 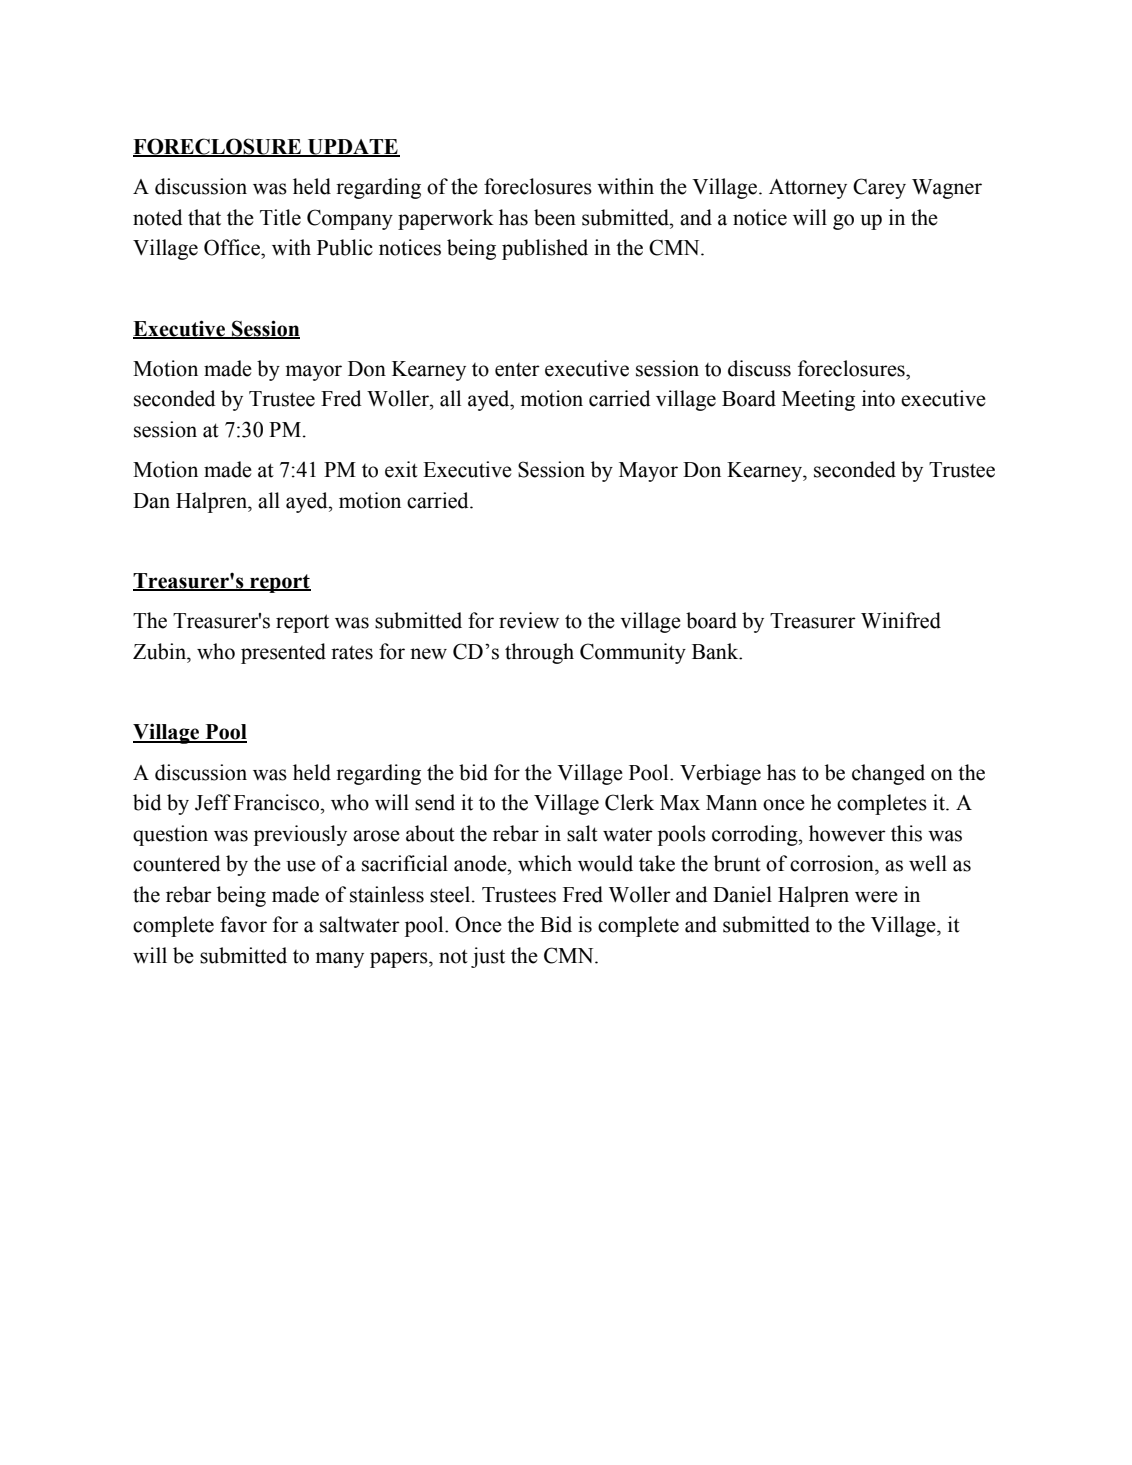 What do you see at coordinates (555, 217) in the document?
I see `been` at bounding box center [555, 217].
